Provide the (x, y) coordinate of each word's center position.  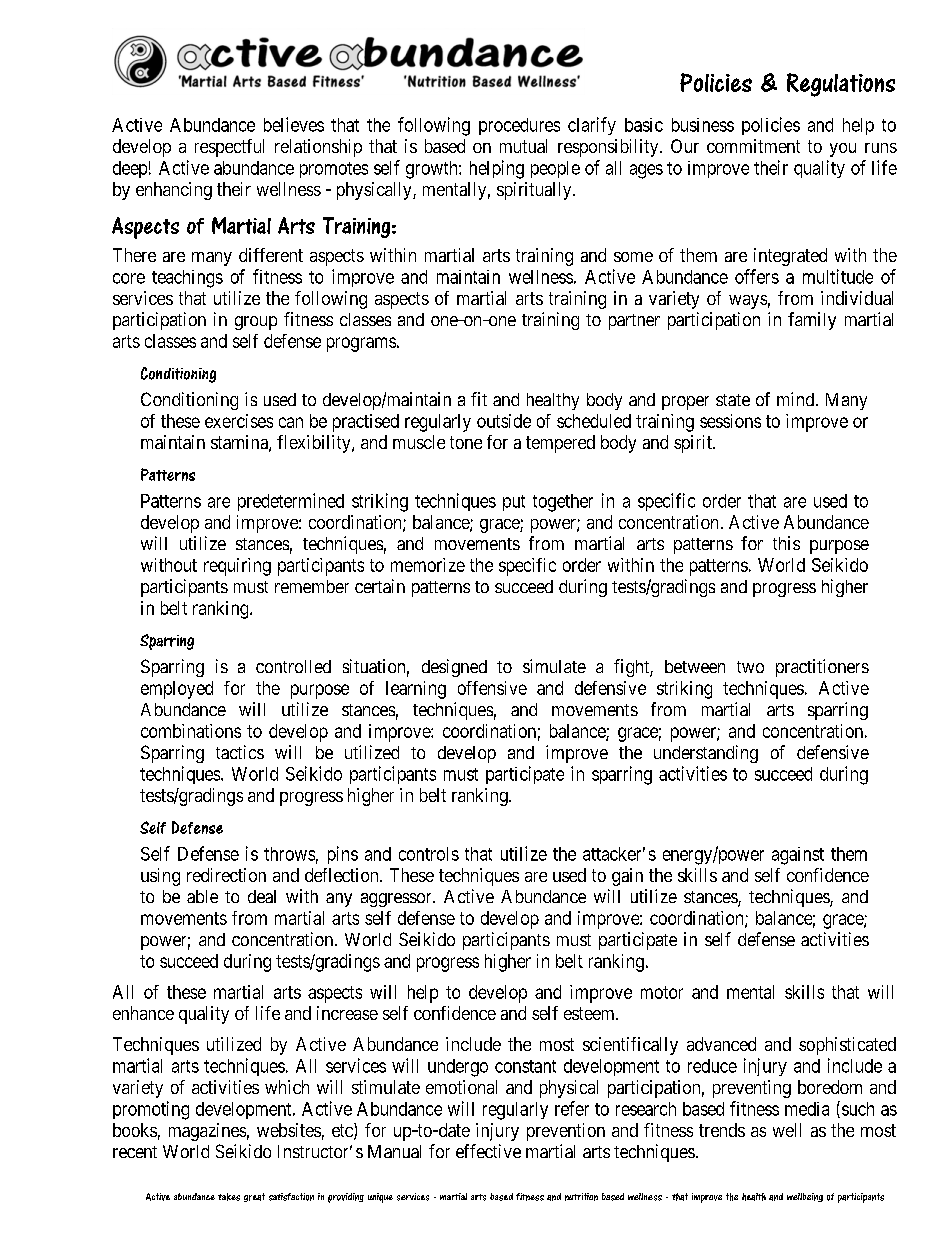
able (202, 896)
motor (662, 992)
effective (488, 1151)
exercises (239, 421)
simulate (554, 666)
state (733, 400)
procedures (519, 126)
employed (177, 690)
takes (229, 1197)
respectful (229, 148)
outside (504, 421)
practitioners (822, 668)
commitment (753, 146)
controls (429, 854)
